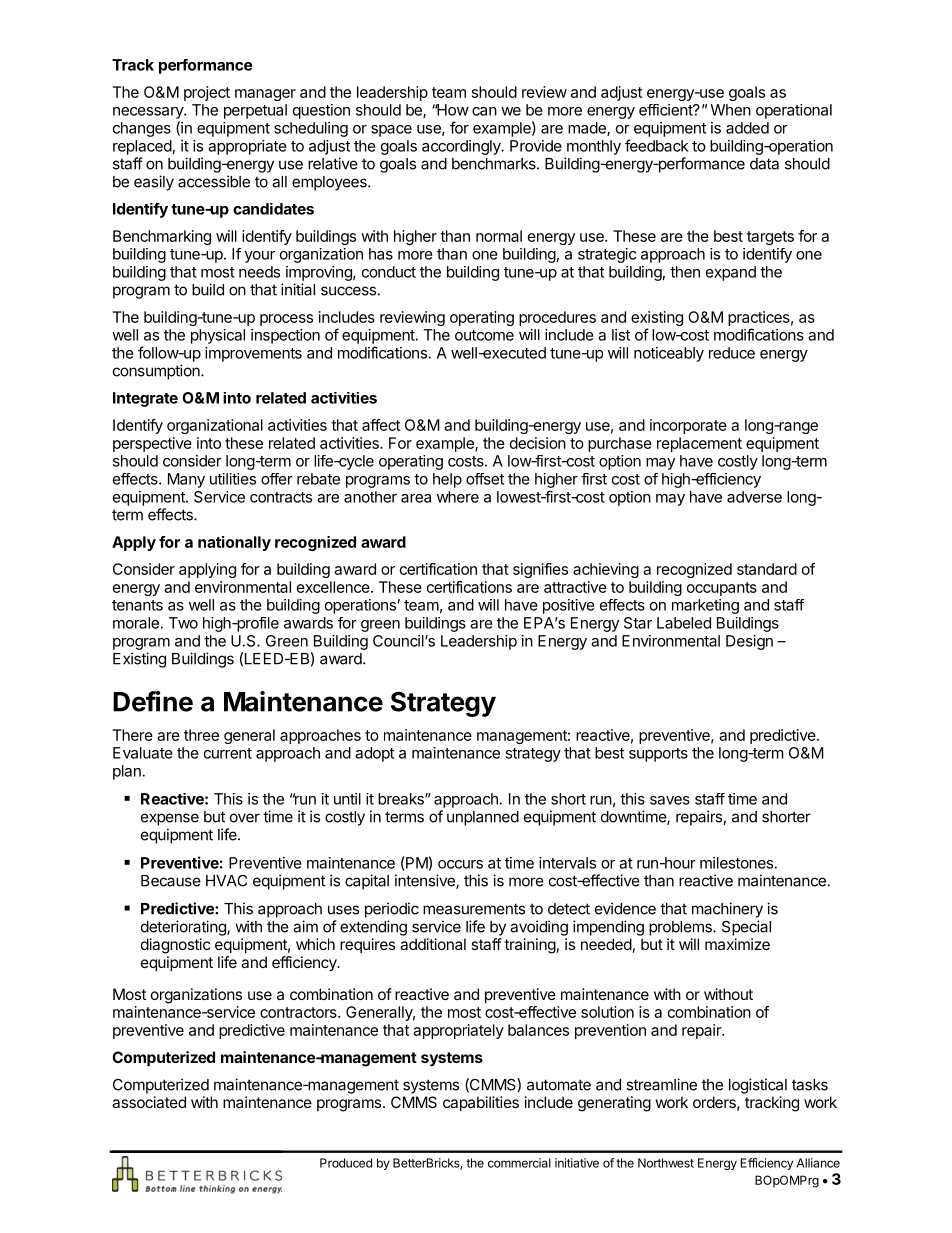 The image size is (952, 1233). What do you see at coordinates (569, 606) in the screenshot?
I see `positive` at bounding box center [569, 606].
